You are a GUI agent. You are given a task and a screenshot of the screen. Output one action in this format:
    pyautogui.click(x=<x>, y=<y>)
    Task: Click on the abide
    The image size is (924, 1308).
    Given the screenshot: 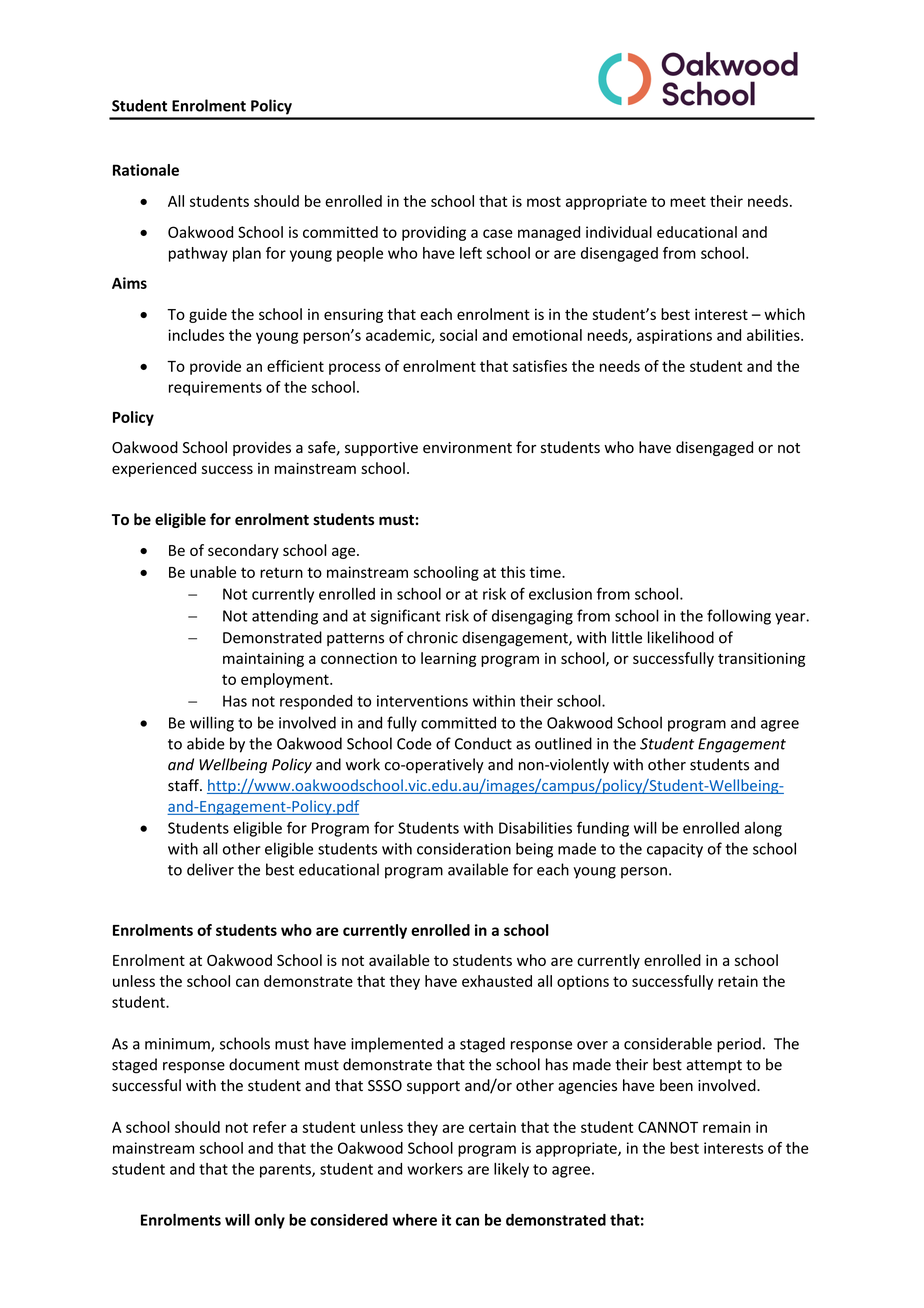 What is the action you would take?
    pyautogui.click(x=206, y=743)
